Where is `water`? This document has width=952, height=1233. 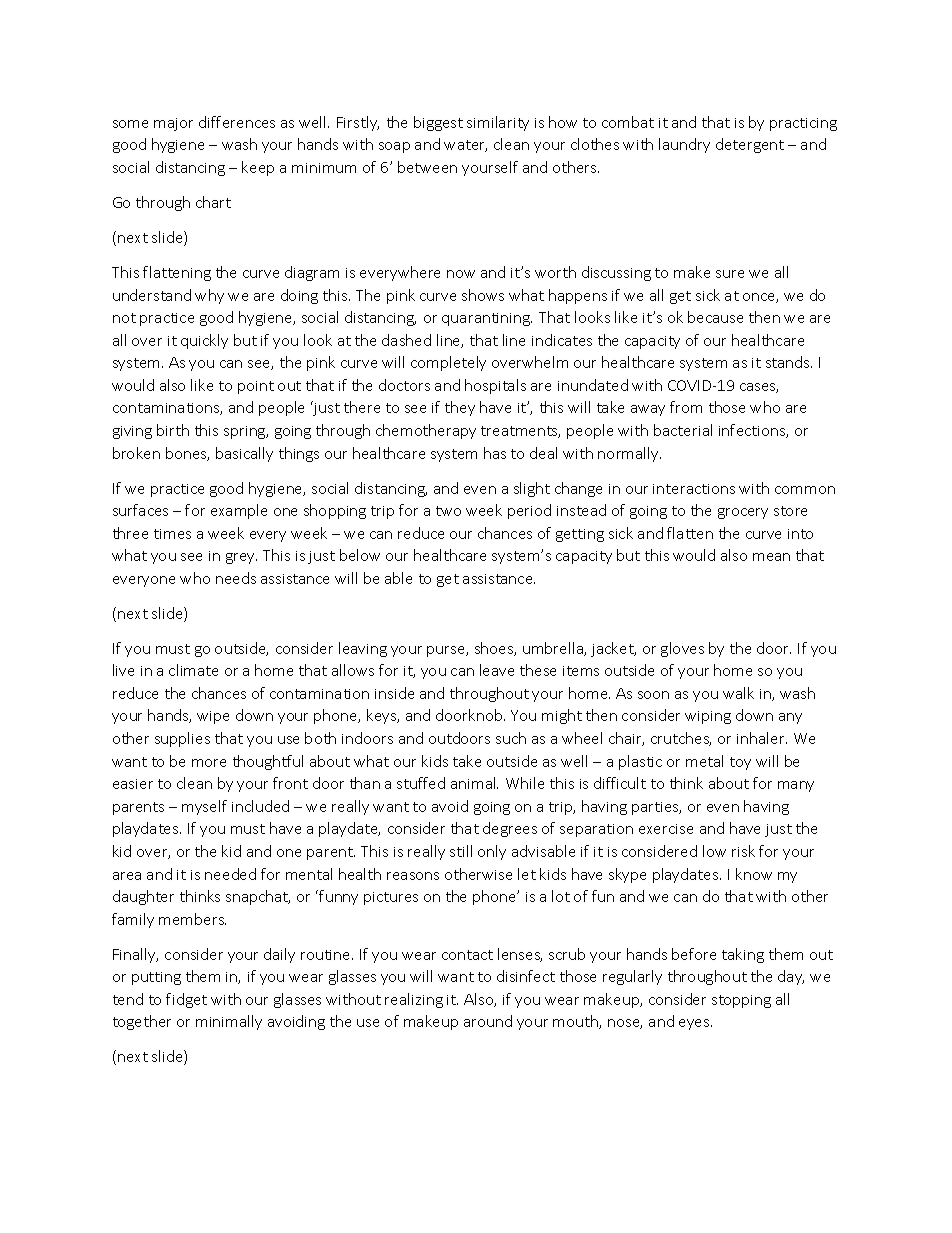
water is located at coordinates (465, 146).
